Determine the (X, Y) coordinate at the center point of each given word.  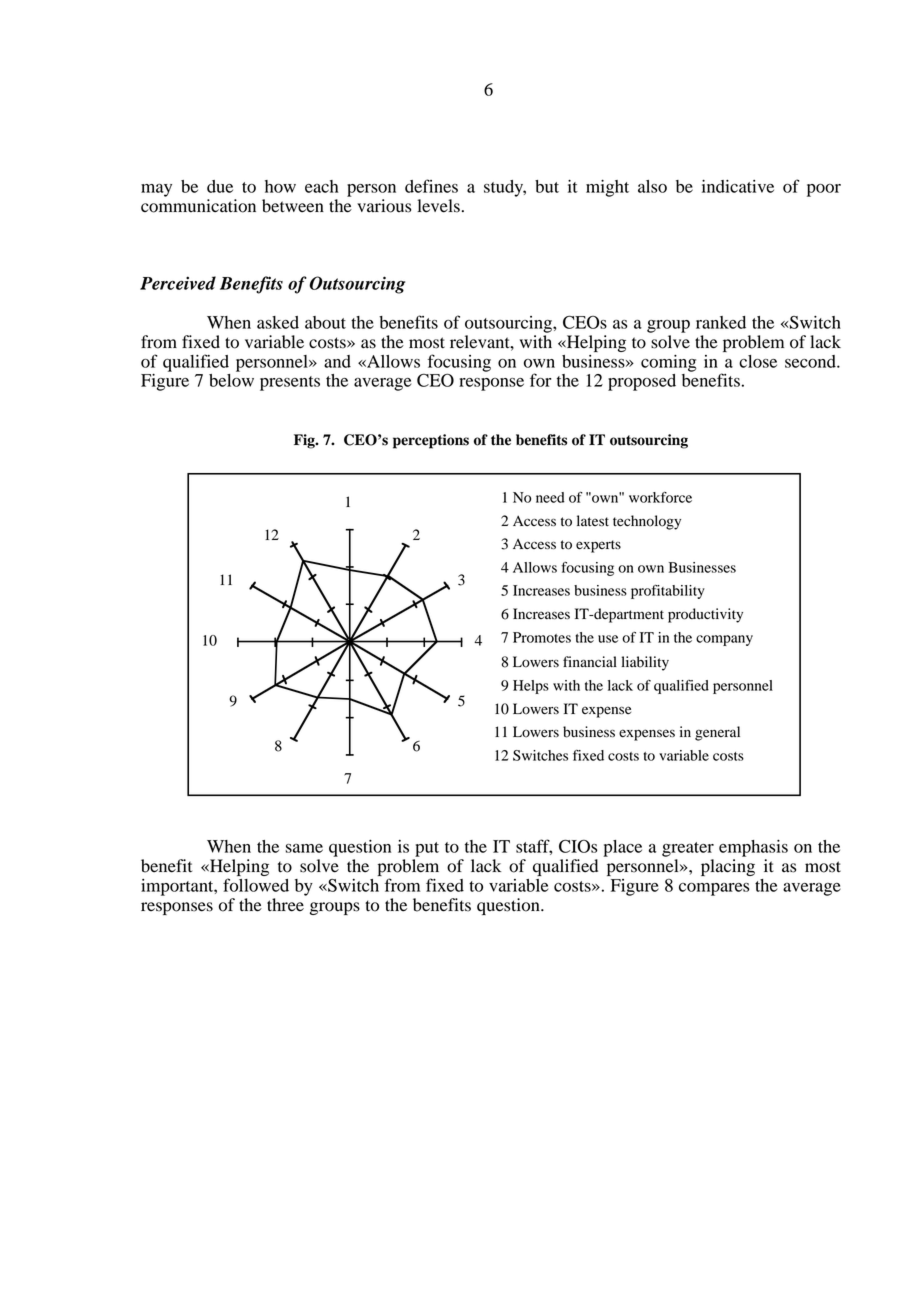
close (758, 361)
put (427, 849)
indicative (738, 186)
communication (198, 206)
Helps (531, 687)
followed (256, 885)
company (724, 640)
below (231, 380)
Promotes (542, 637)
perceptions (431, 441)
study (505, 188)
